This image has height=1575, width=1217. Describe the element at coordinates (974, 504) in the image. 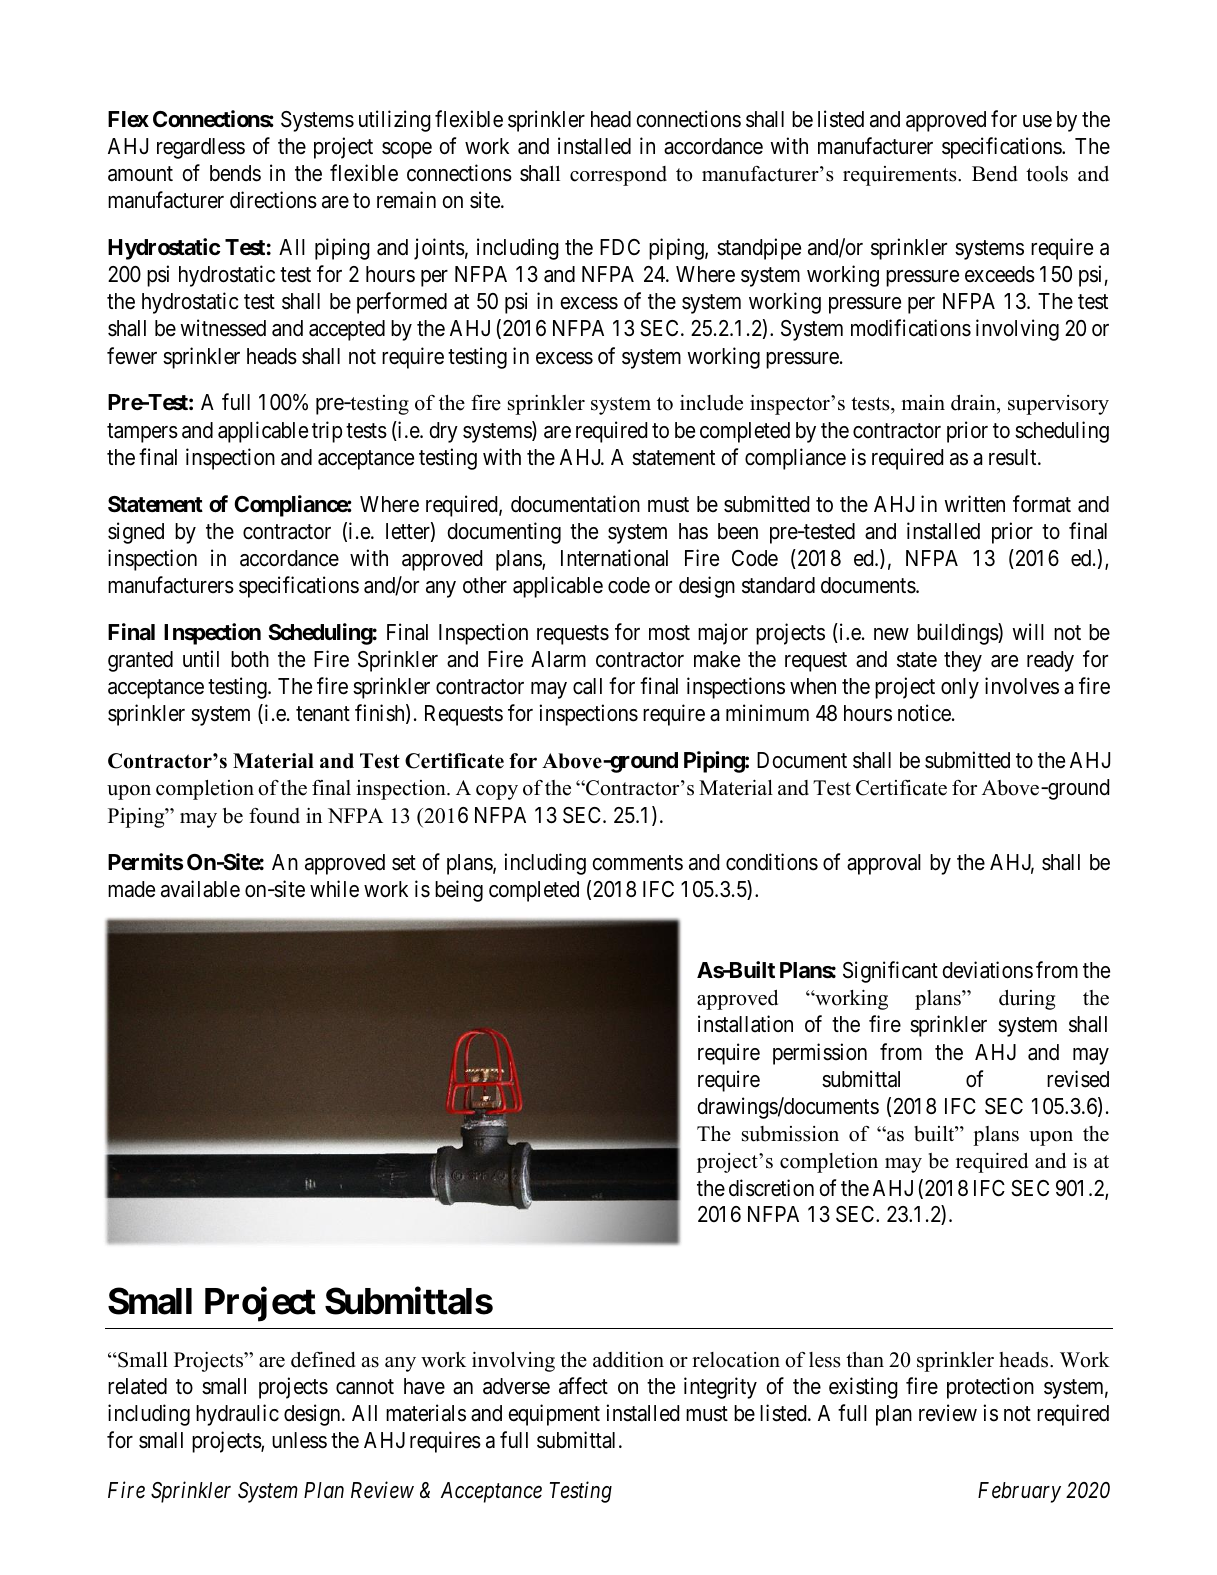

I see `written` at that location.
